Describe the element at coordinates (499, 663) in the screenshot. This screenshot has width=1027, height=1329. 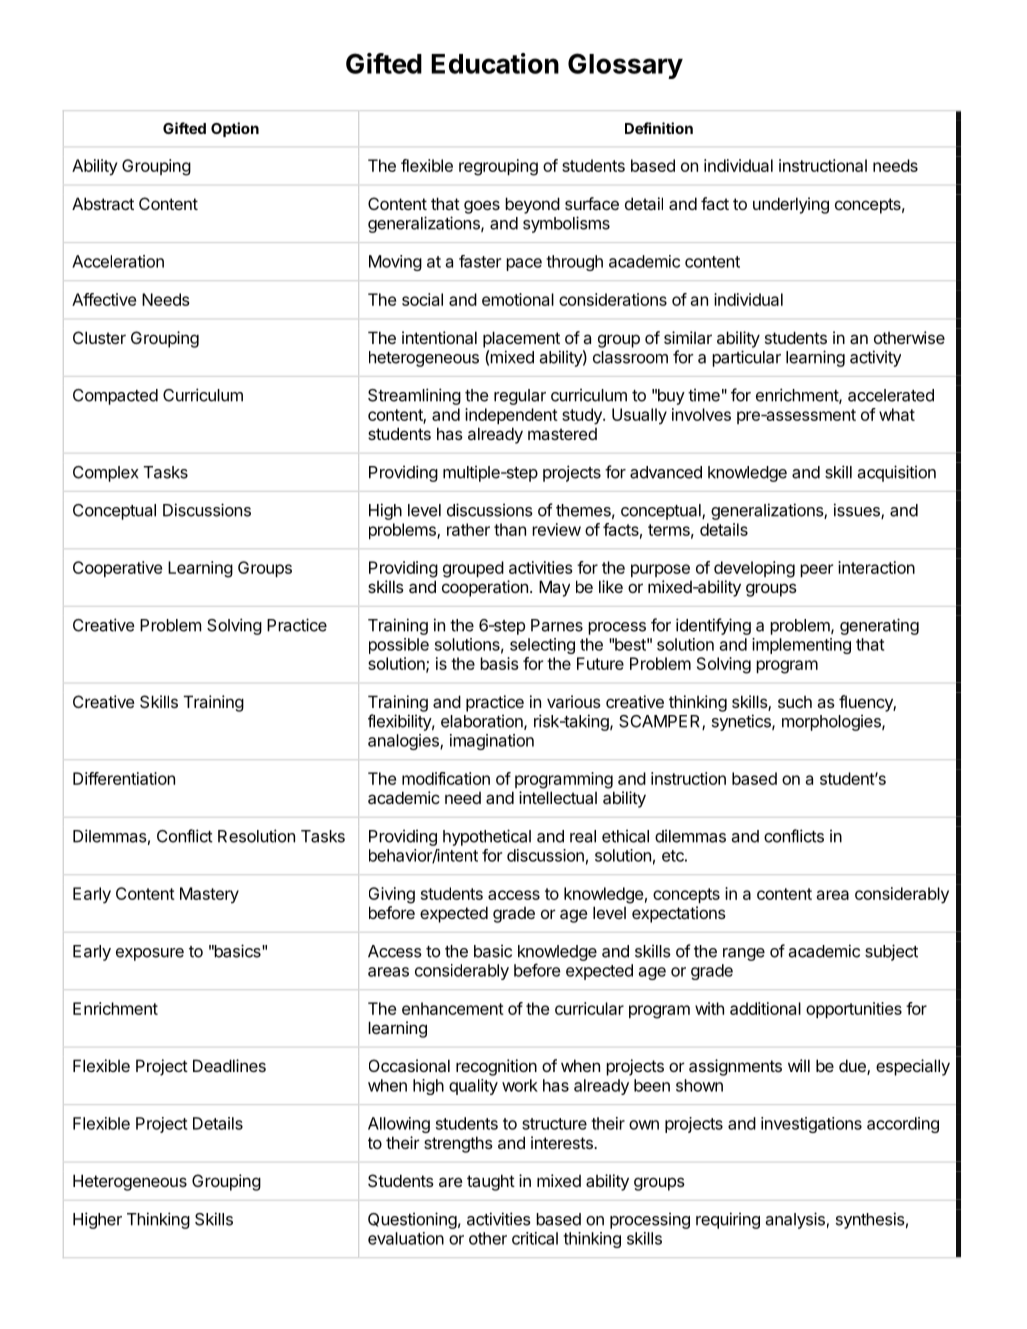
I see `basis` at that location.
